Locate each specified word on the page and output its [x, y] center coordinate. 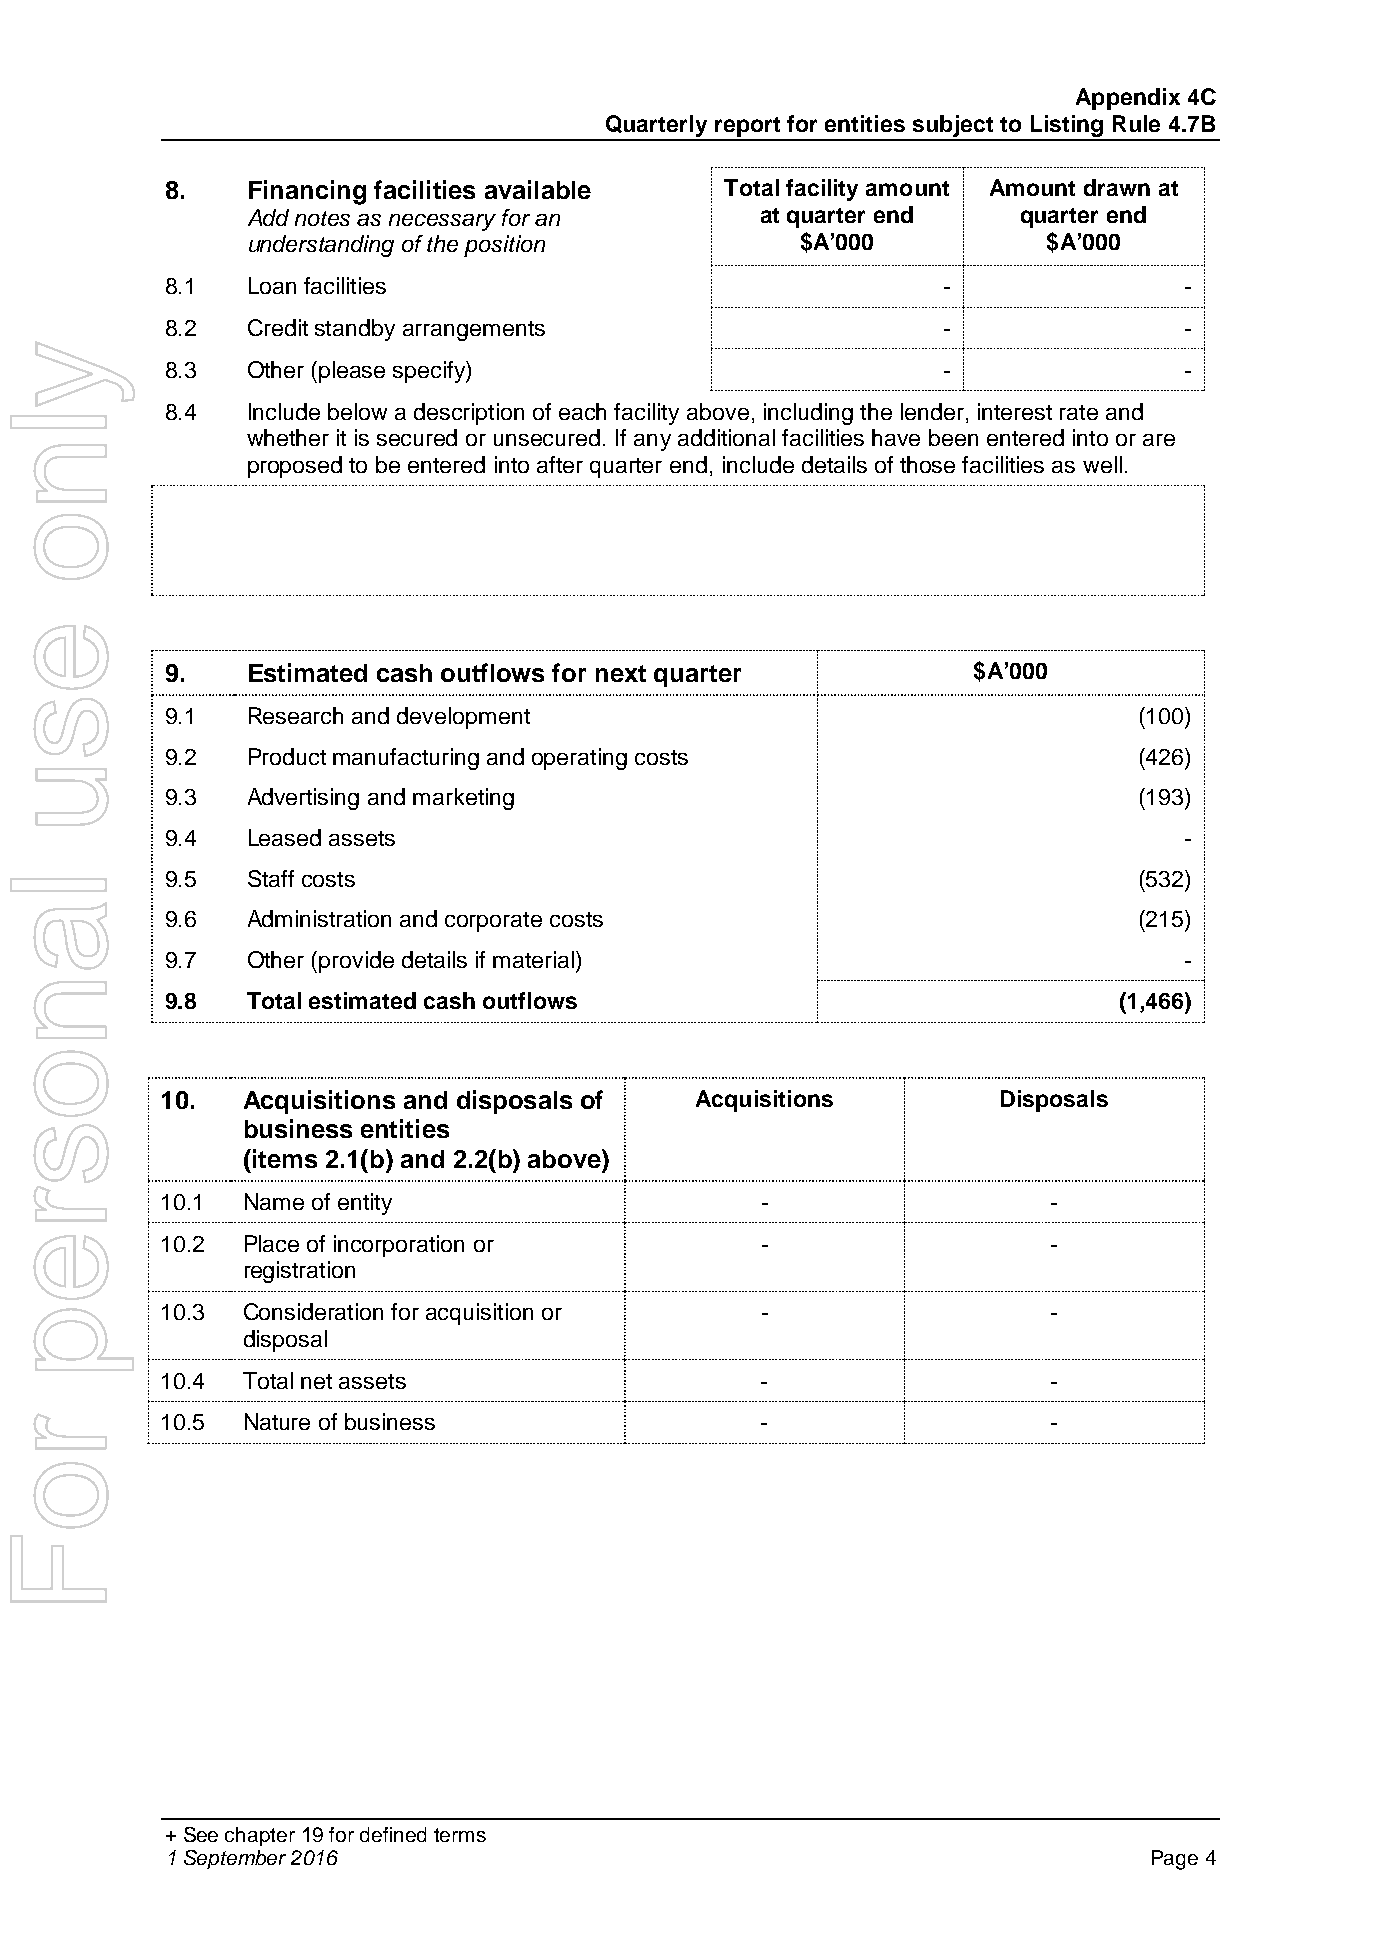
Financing [307, 192]
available [538, 189]
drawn [1117, 187]
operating [579, 759]
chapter [260, 1836]
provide [356, 962]
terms [460, 1835]
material [533, 959]
